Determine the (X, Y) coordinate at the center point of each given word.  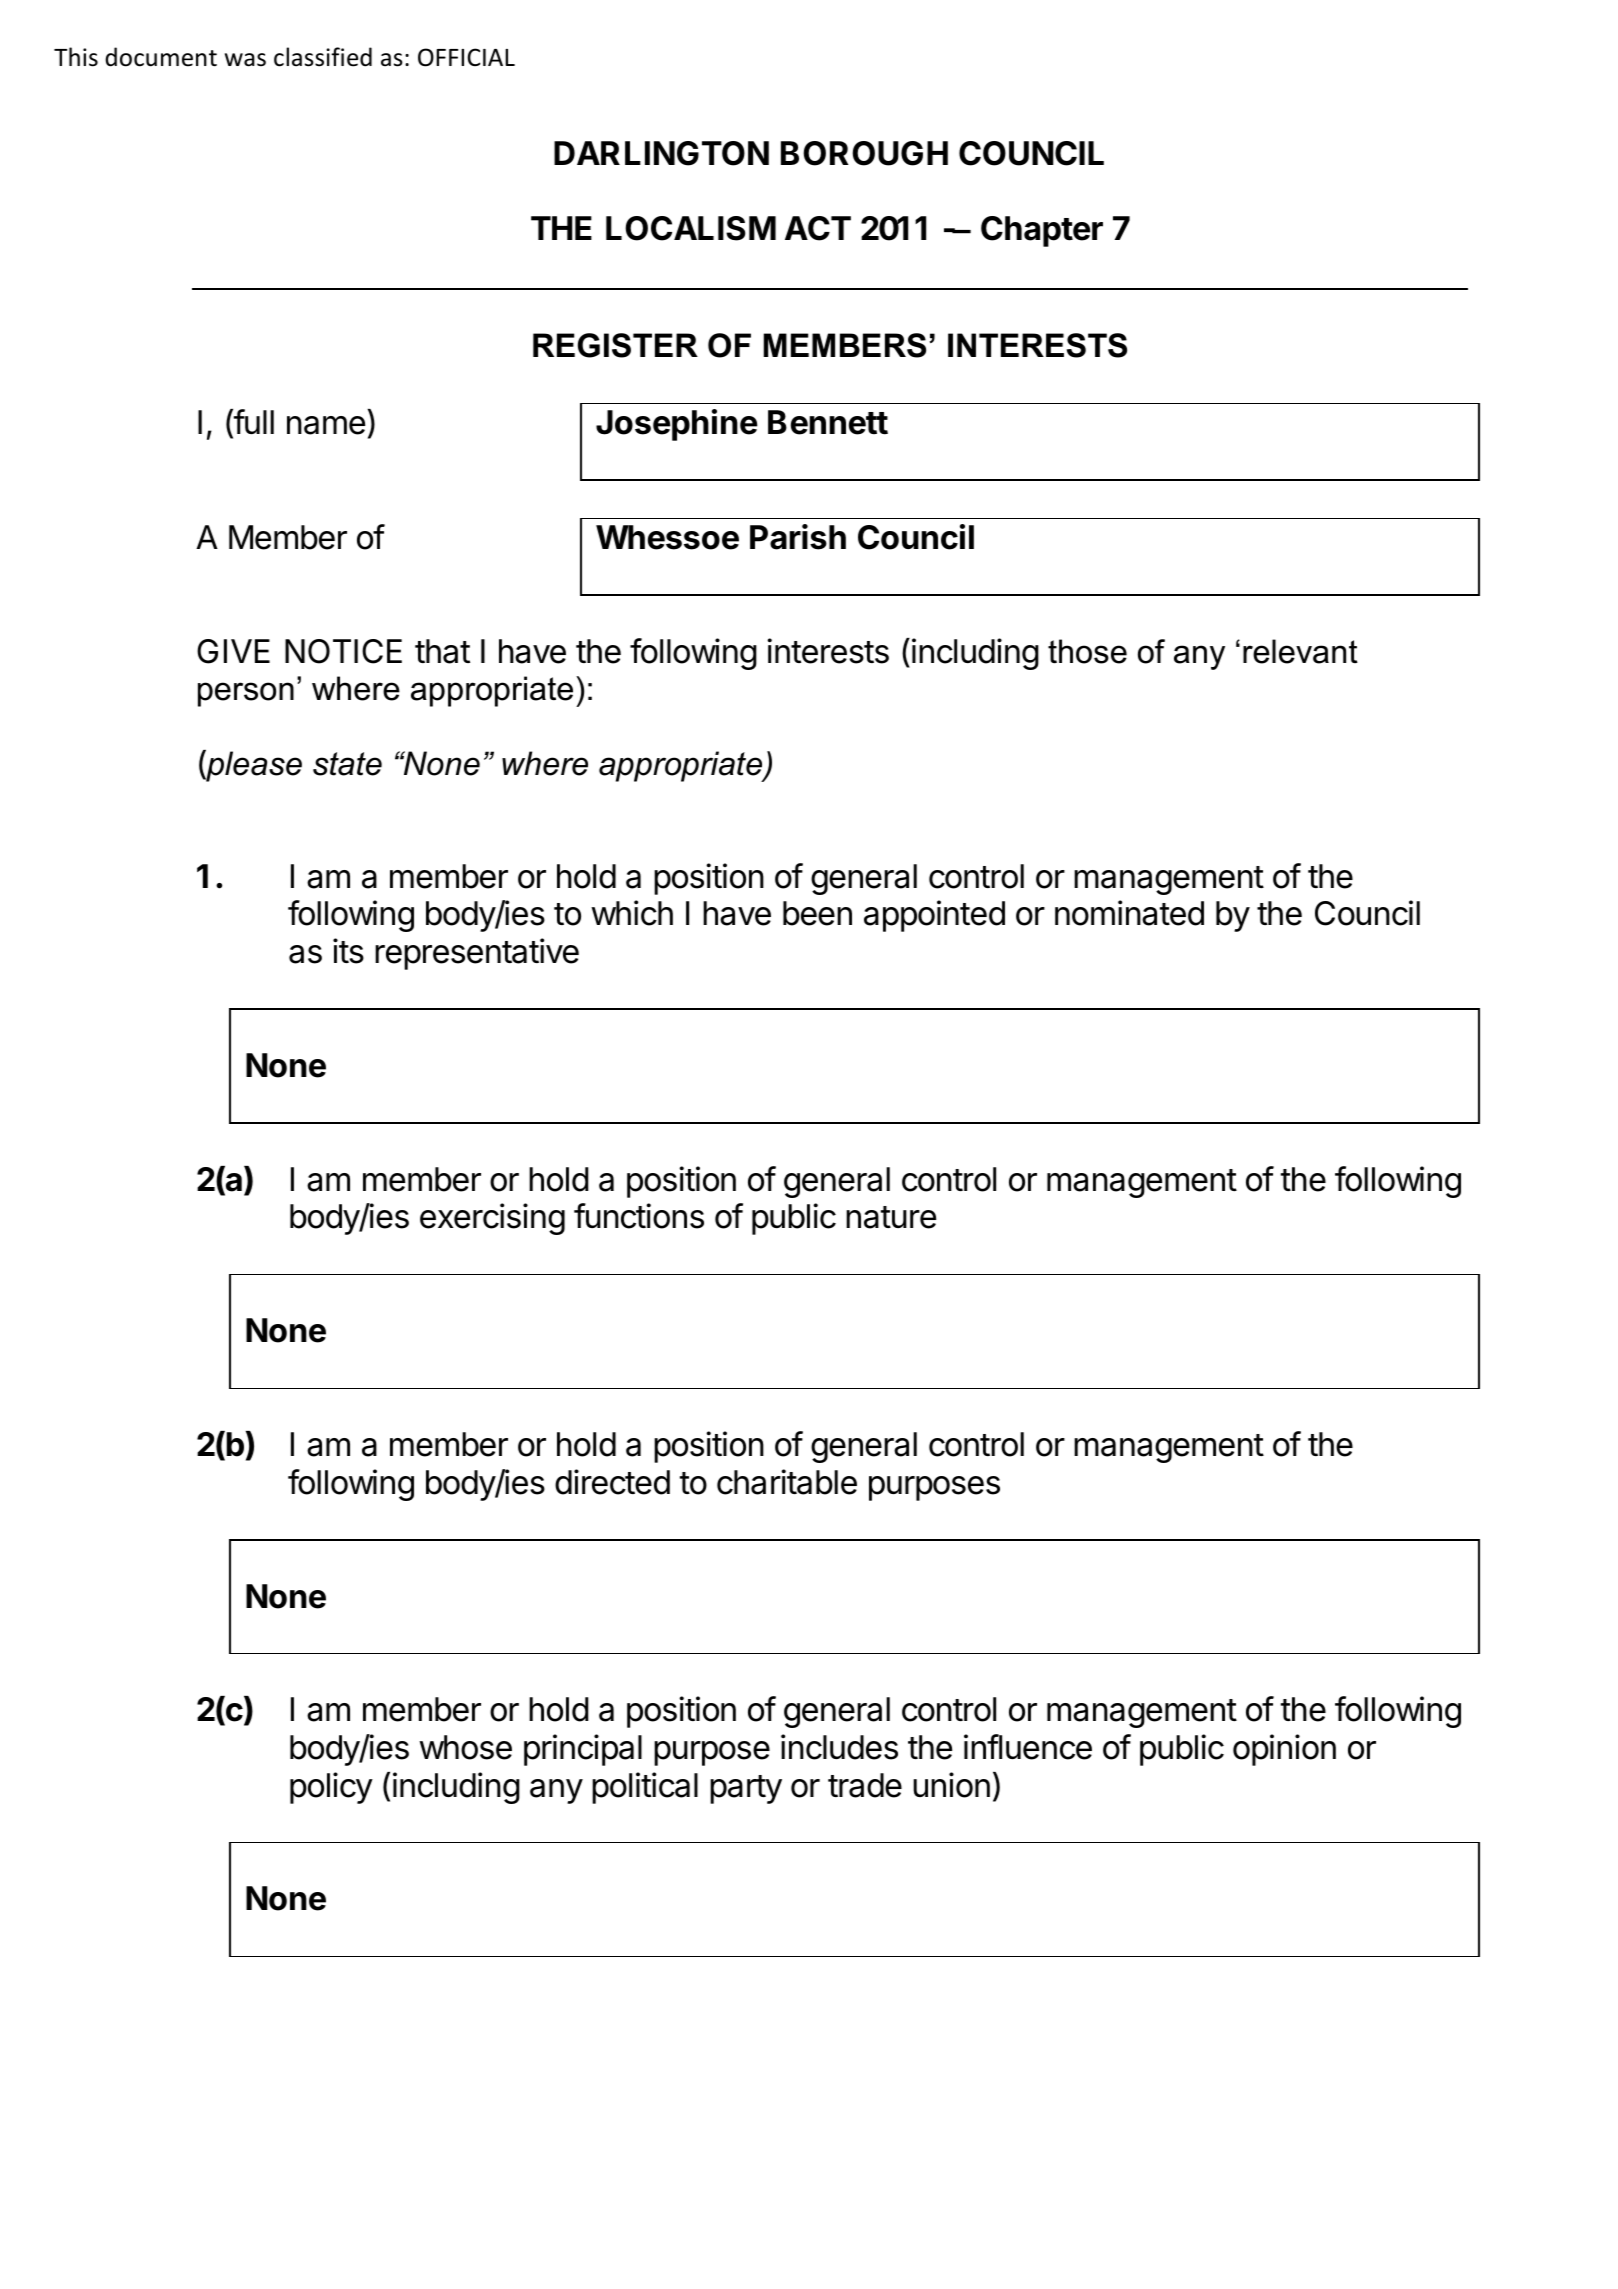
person (246, 694)
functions (639, 1216)
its (348, 951)
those (1087, 651)
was (245, 60)
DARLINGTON (661, 153)
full (253, 423)
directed (612, 1482)
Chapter (1042, 231)
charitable (787, 1482)
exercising (492, 1219)
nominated (1129, 913)
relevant (1300, 651)
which (632, 913)
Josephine (677, 425)
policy (331, 1788)
